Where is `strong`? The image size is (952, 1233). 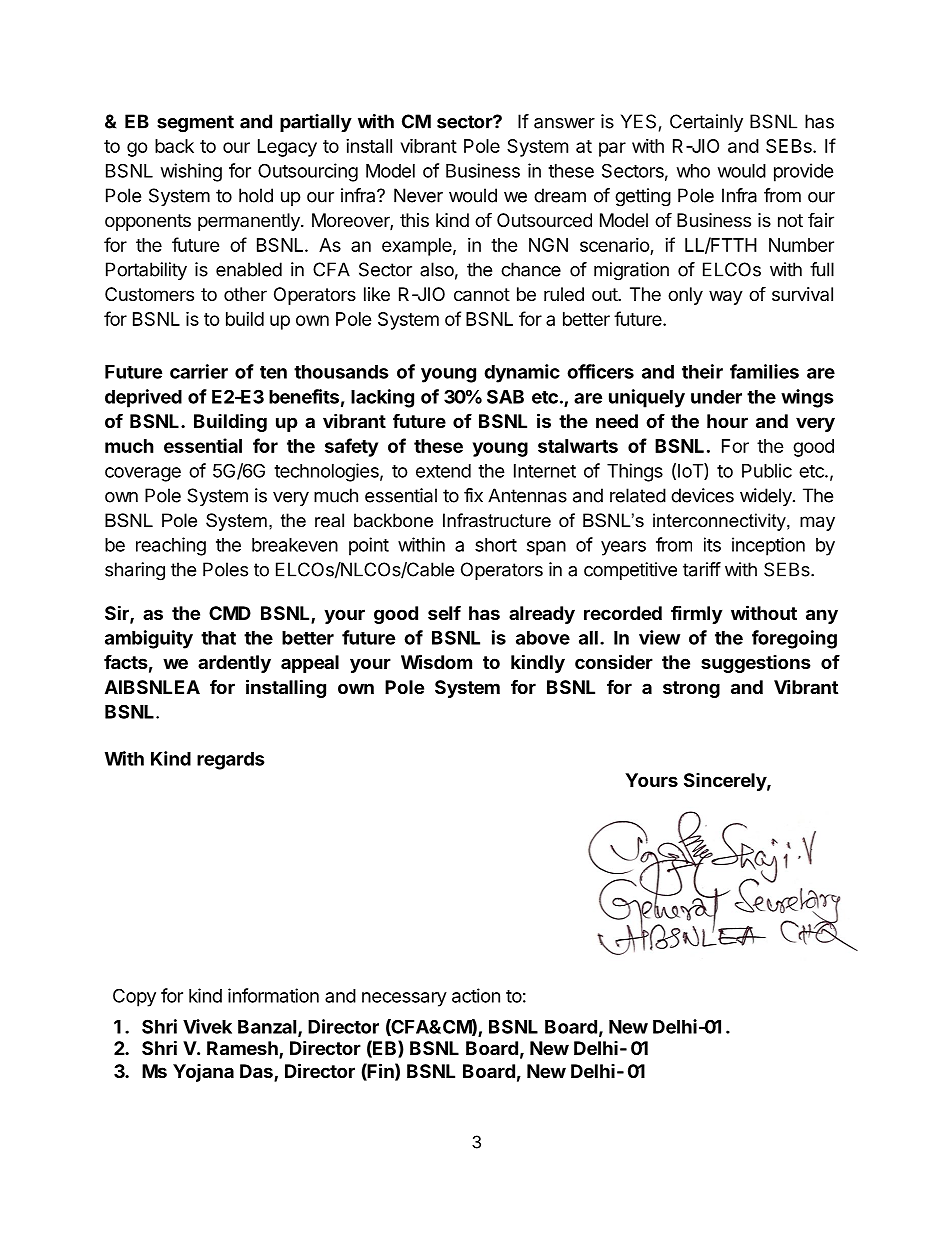 strong is located at coordinates (691, 689).
